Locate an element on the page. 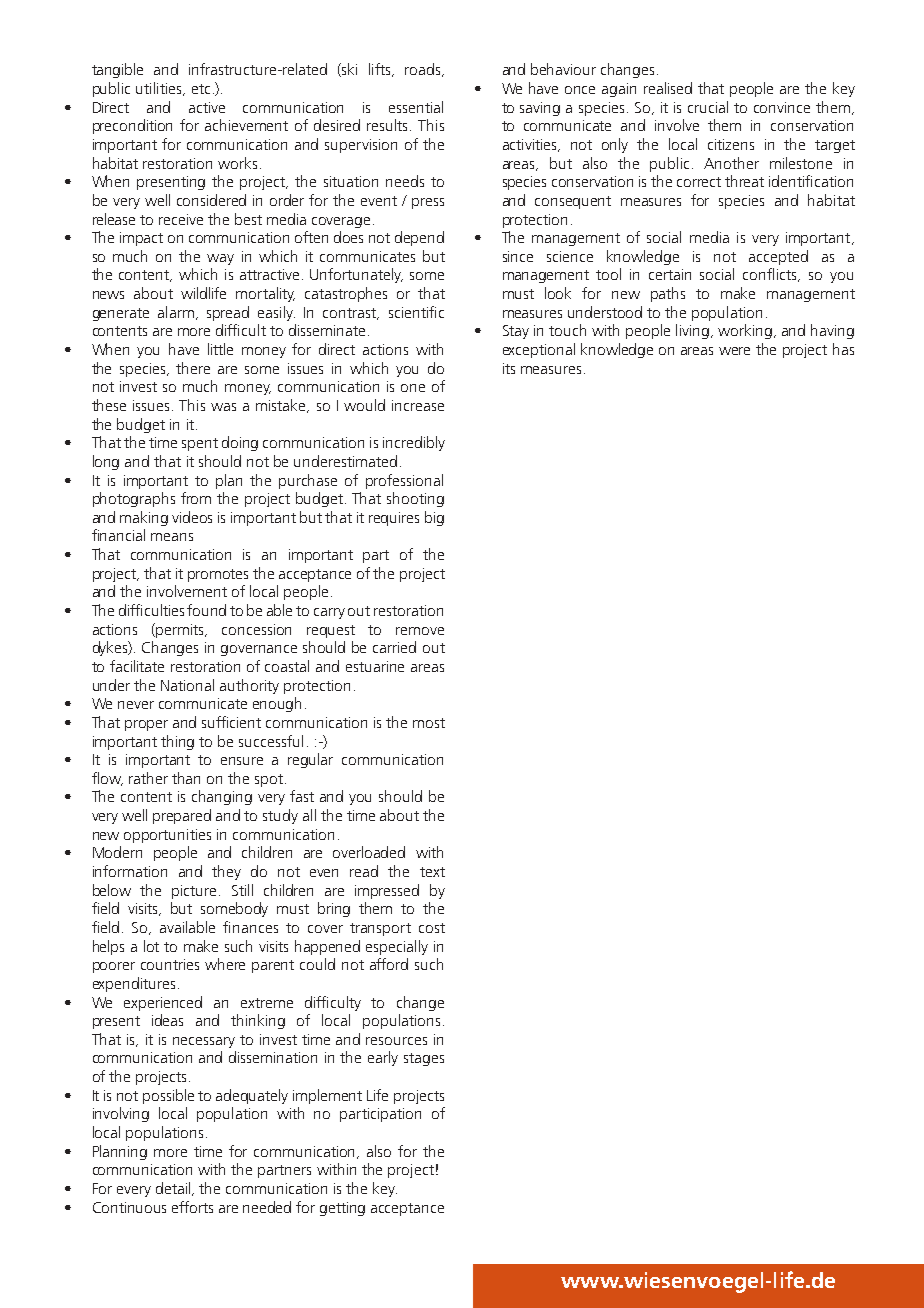 The image size is (924, 1308). essential is located at coordinates (416, 107).
